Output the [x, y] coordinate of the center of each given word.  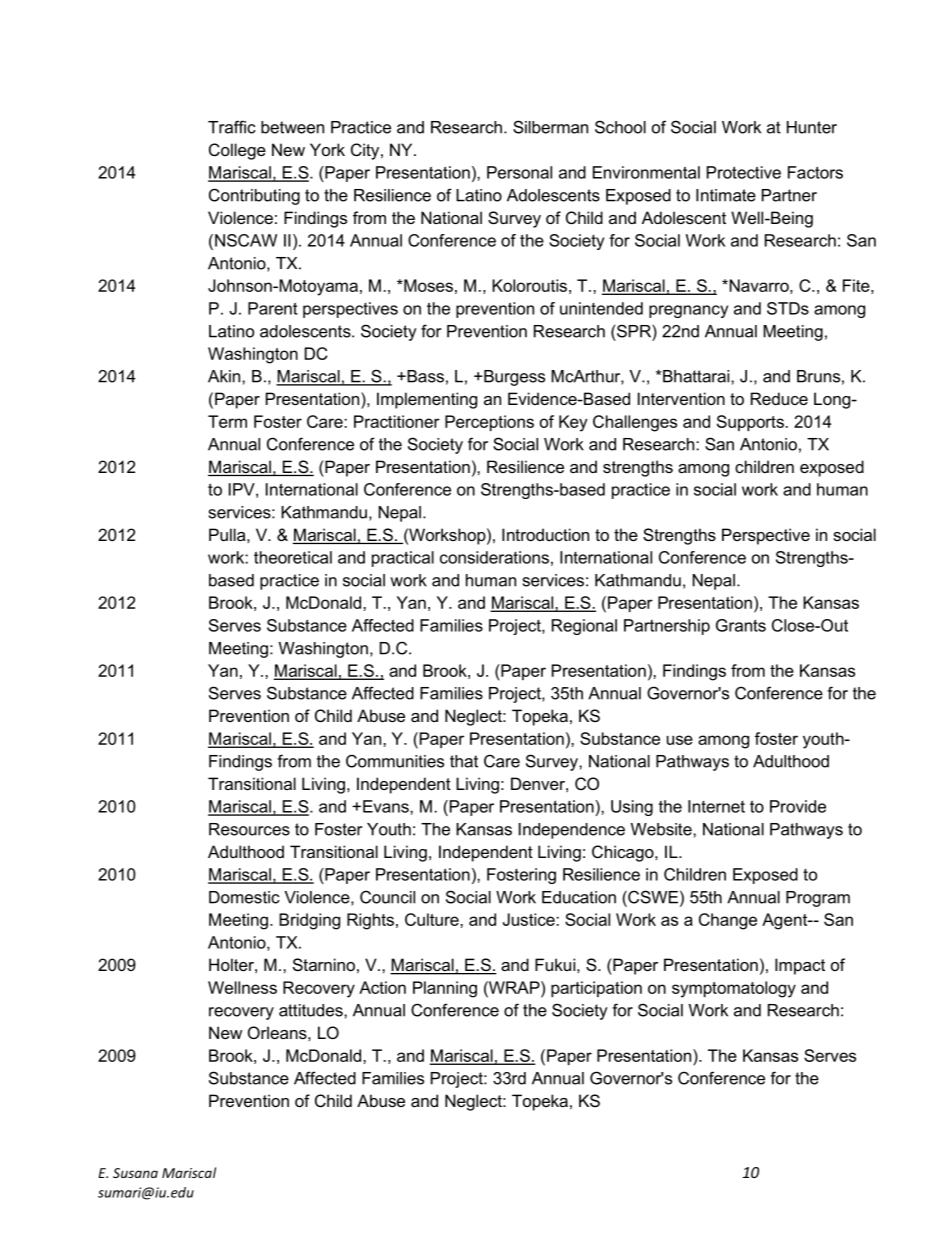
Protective [744, 172]
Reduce [779, 398]
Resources [249, 829]
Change [728, 921]
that [464, 761]
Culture [433, 919]
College [237, 151]
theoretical [293, 557]
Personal [519, 172]
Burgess [513, 378]
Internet [716, 806]
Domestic [244, 897]
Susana [135, 1173]
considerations [494, 557]
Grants [741, 625]
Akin [225, 376]
